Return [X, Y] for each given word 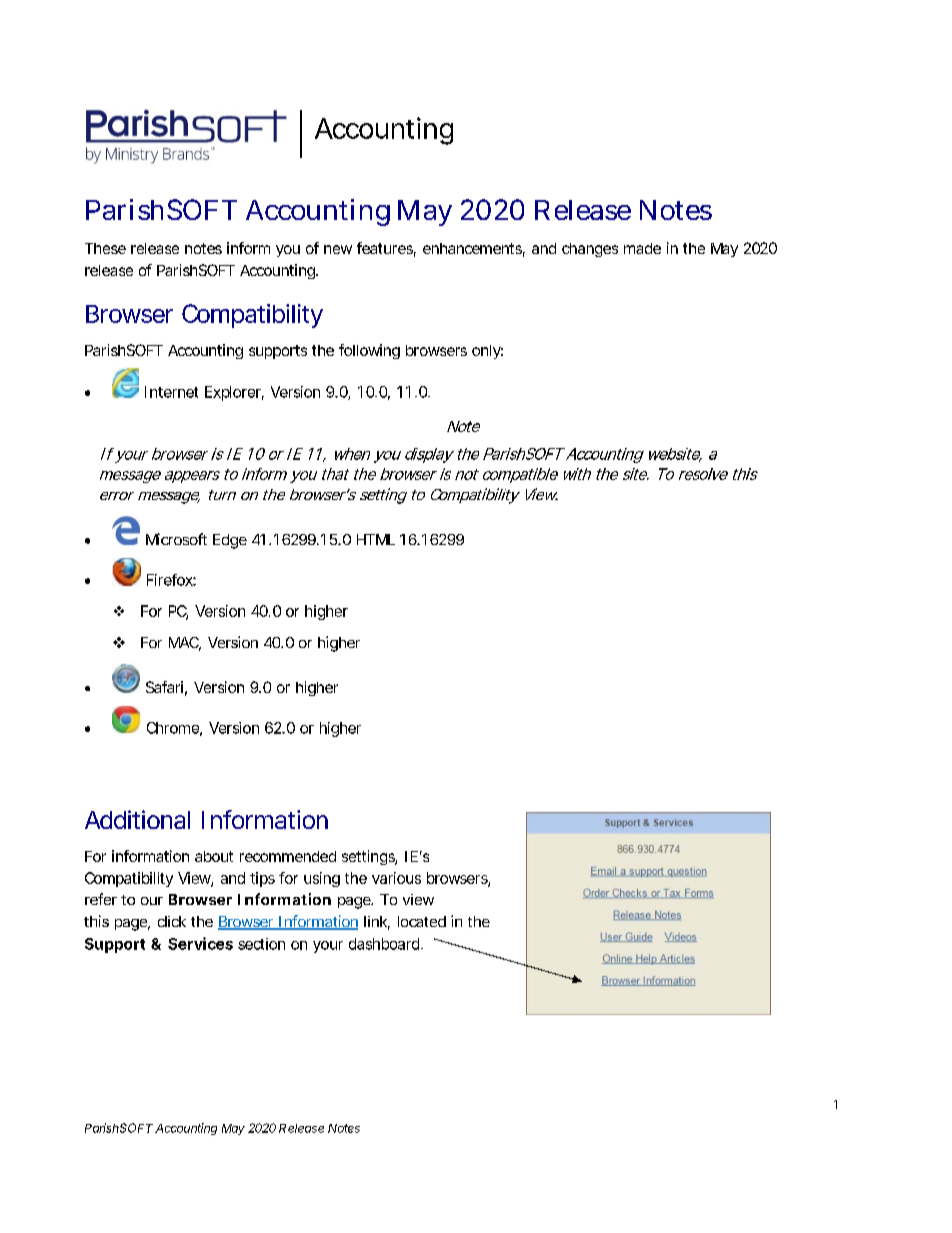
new [338, 249]
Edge [230, 541]
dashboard [384, 944]
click [172, 921]
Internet [171, 392]
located [422, 921]
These [105, 248]
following [369, 351]
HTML [376, 539]
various [396, 878]
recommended [288, 856]
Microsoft [176, 539]
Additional [137, 819]
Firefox [170, 580]
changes [590, 250]
